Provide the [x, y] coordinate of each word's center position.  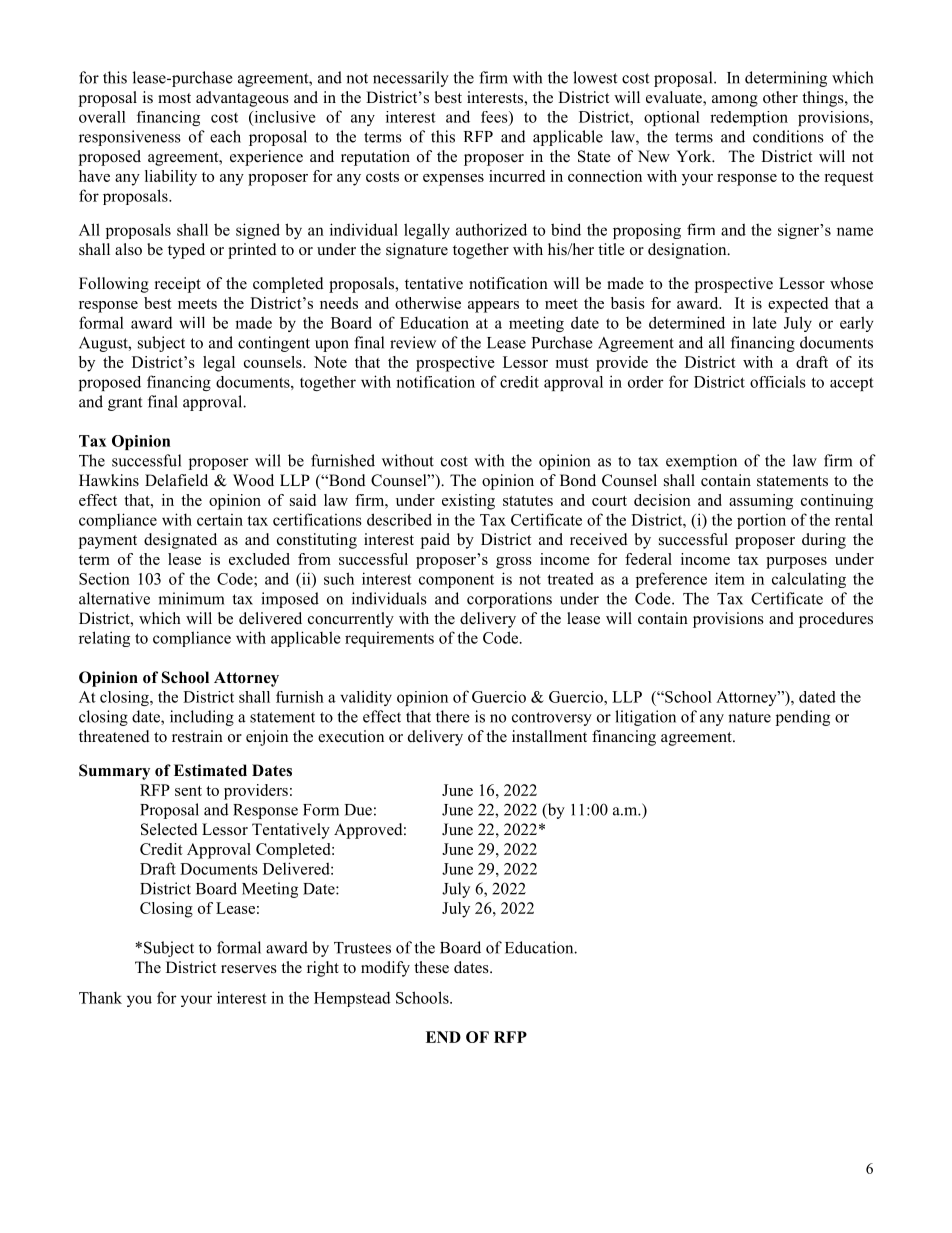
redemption [749, 118]
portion [761, 521]
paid [435, 541]
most [174, 98]
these [431, 967]
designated [180, 541]
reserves [249, 969]
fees [495, 117]
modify [385, 969]
